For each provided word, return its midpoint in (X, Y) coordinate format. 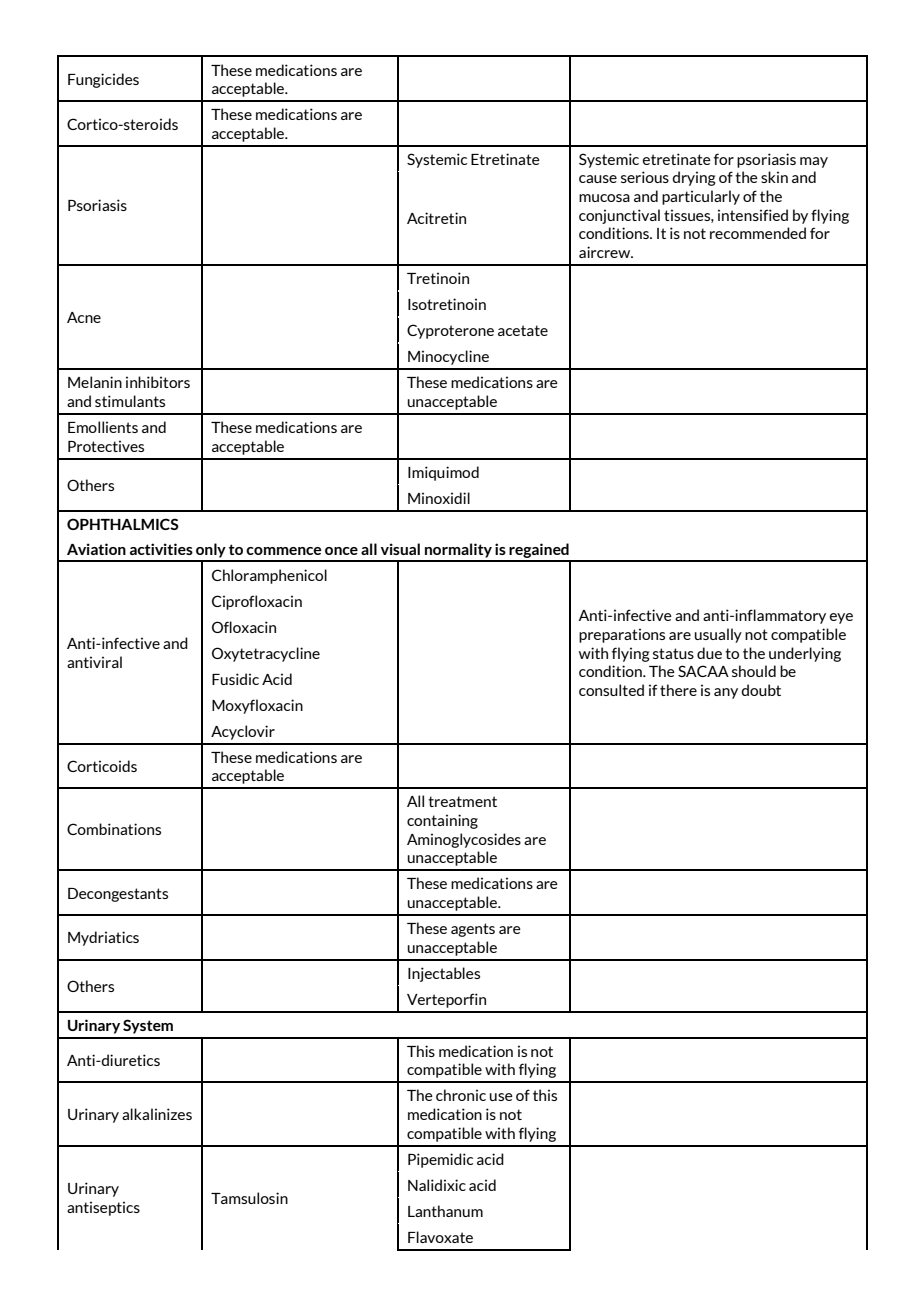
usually (718, 635)
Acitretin (436, 218)
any (726, 693)
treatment (462, 801)
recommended (758, 233)
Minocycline (448, 357)
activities (161, 549)
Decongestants (118, 895)
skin (774, 177)
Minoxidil (439, 498)
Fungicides (103, 80)
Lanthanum (445, 1211)
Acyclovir (243, 732)
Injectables (444, 974)
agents (473, 930)
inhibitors (158, 382)
